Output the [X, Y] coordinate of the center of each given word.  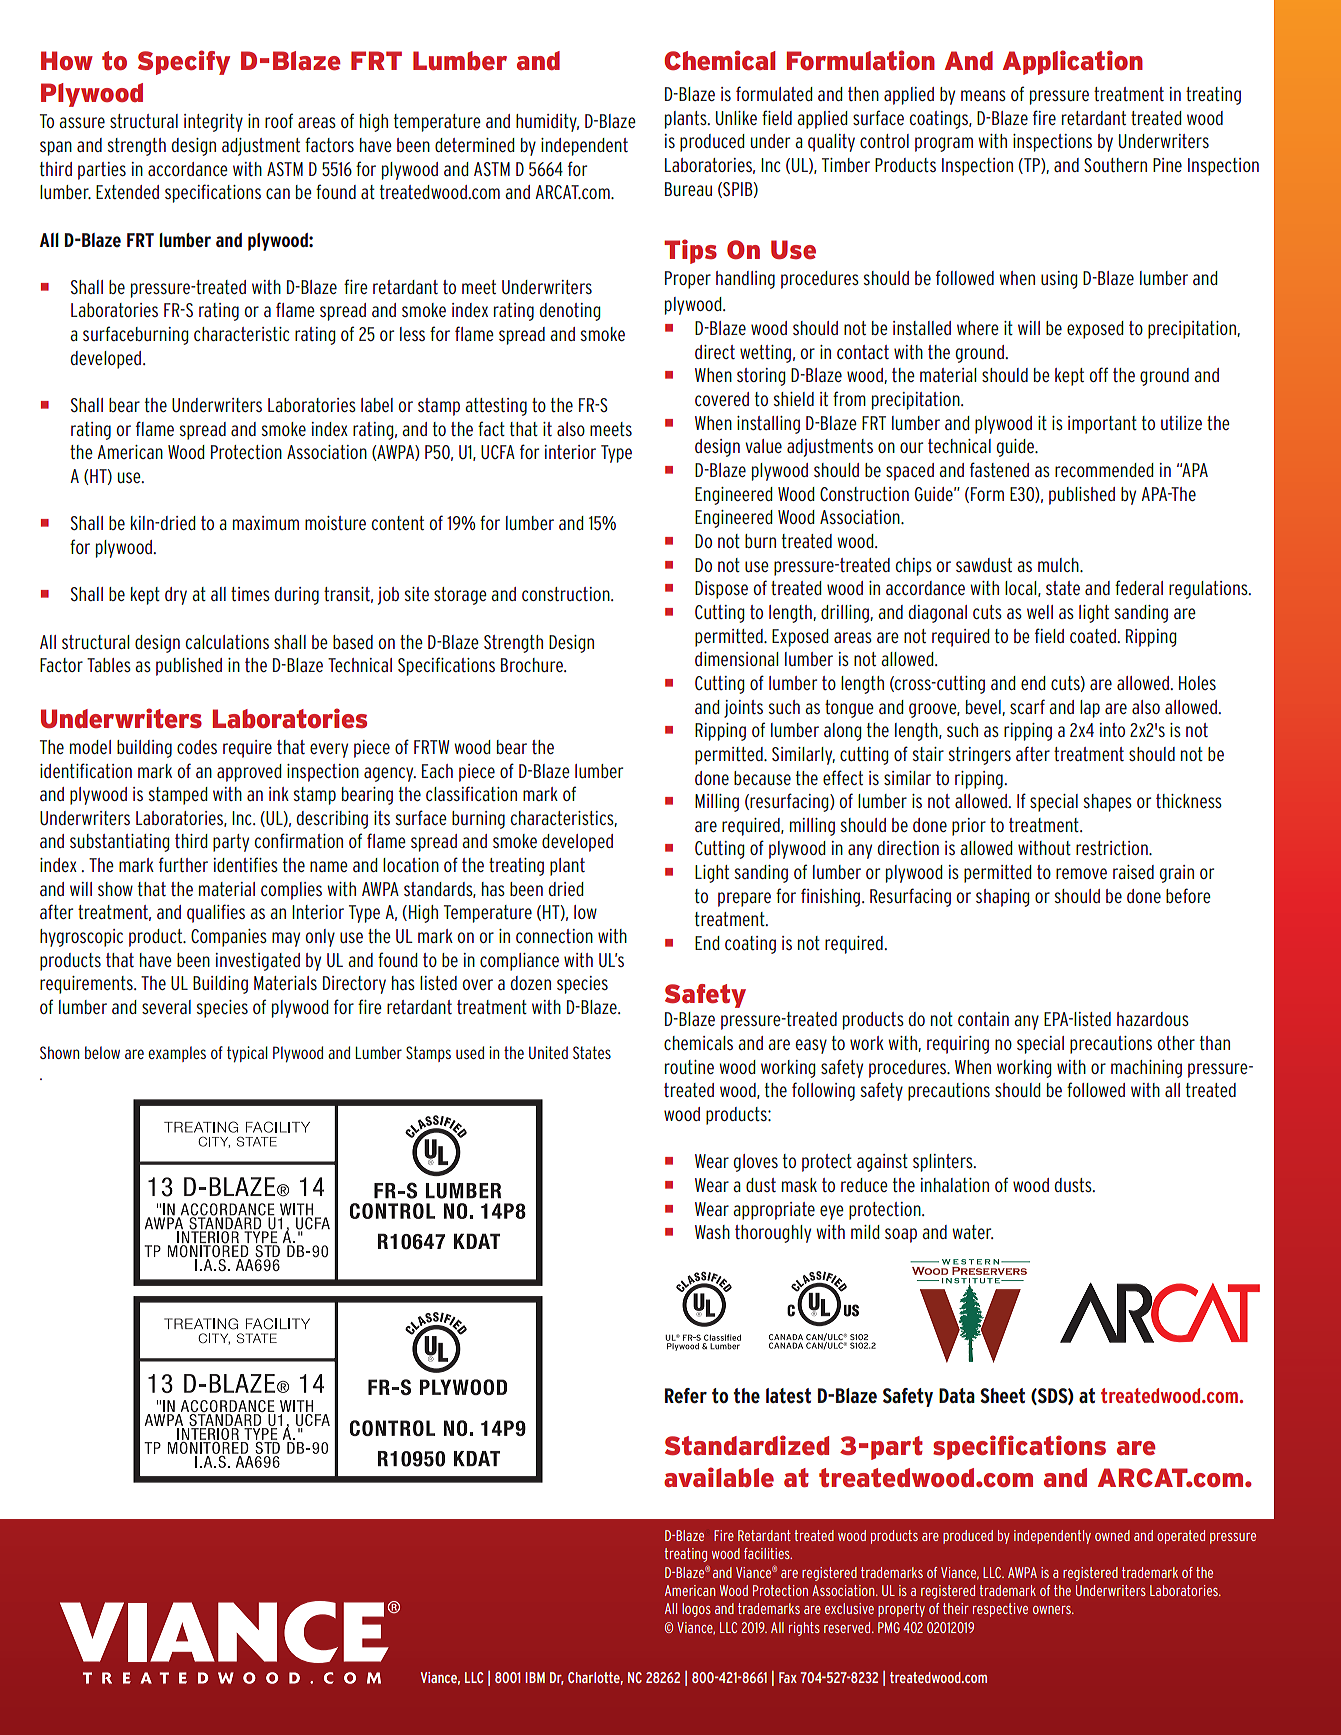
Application [1073, 62]
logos [696, 1610]
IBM [535, 1677]
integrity [213, 123]
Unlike [736, 118]
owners [1053, 1610]
